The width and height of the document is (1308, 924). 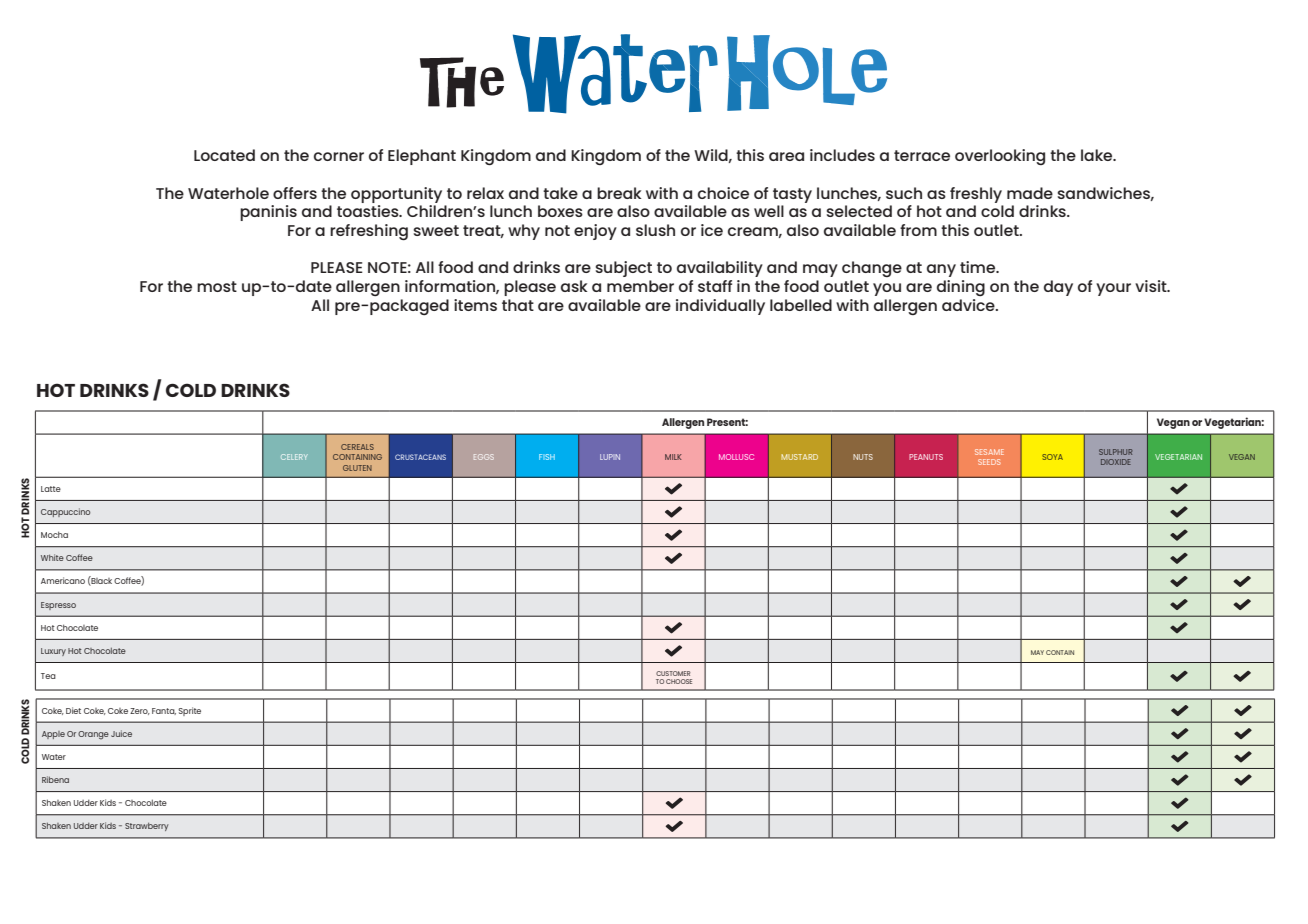 What do you see at coordinates (224, 155) in the document?
I see `Located` at bounding box center [224, 155].
